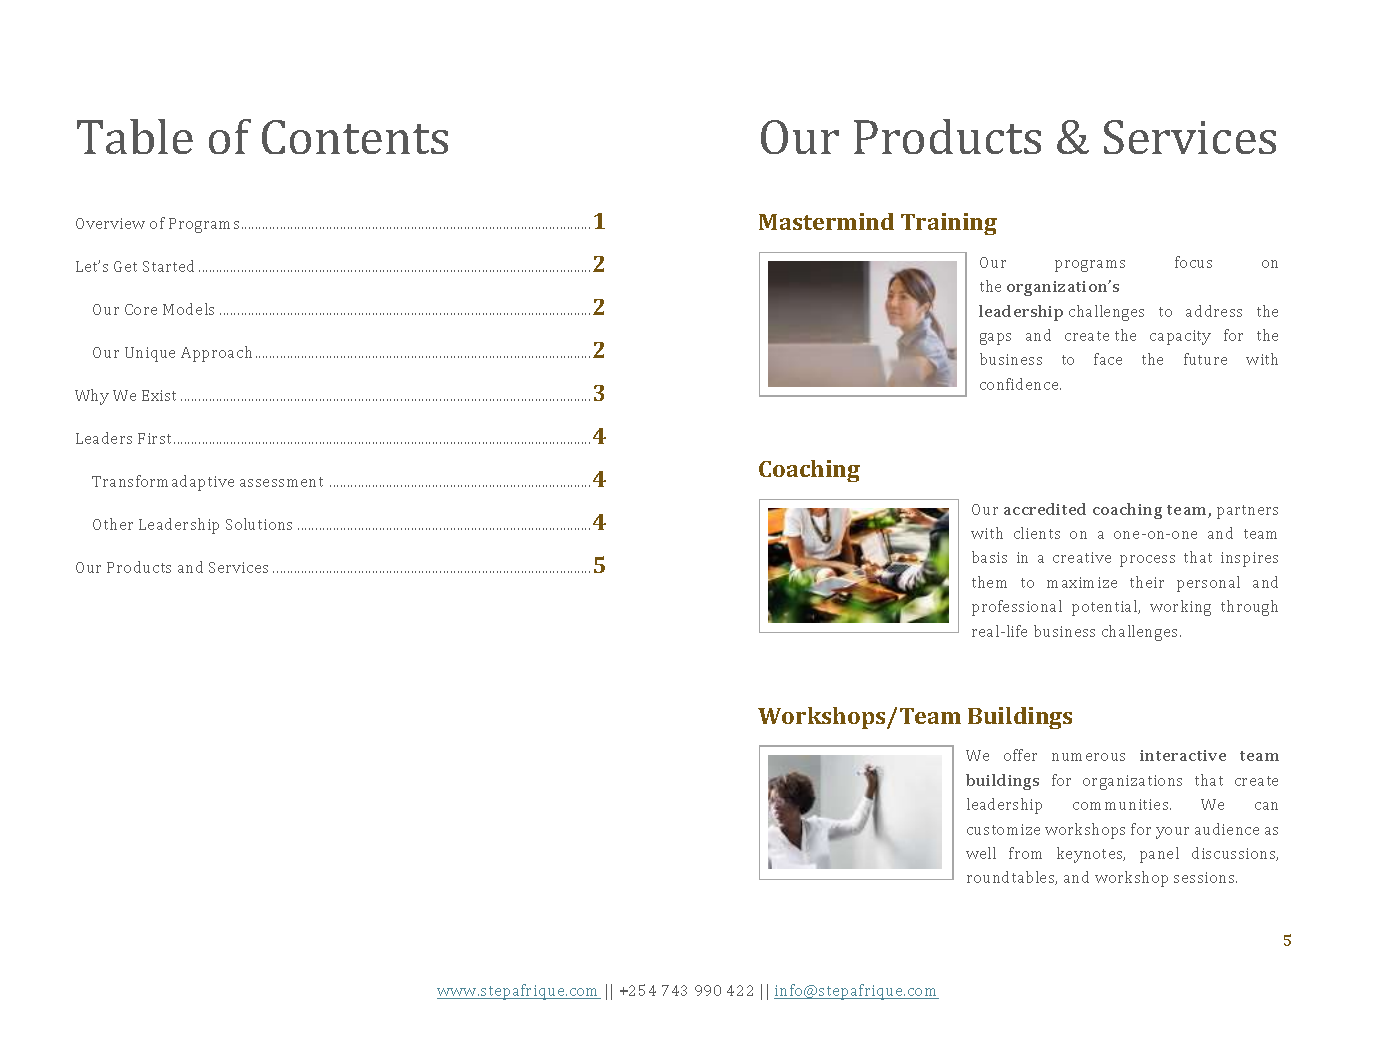 Image resolution: width=1376 pixels, height=1063 pixels. I want to click on Training, so click(949, 224).
